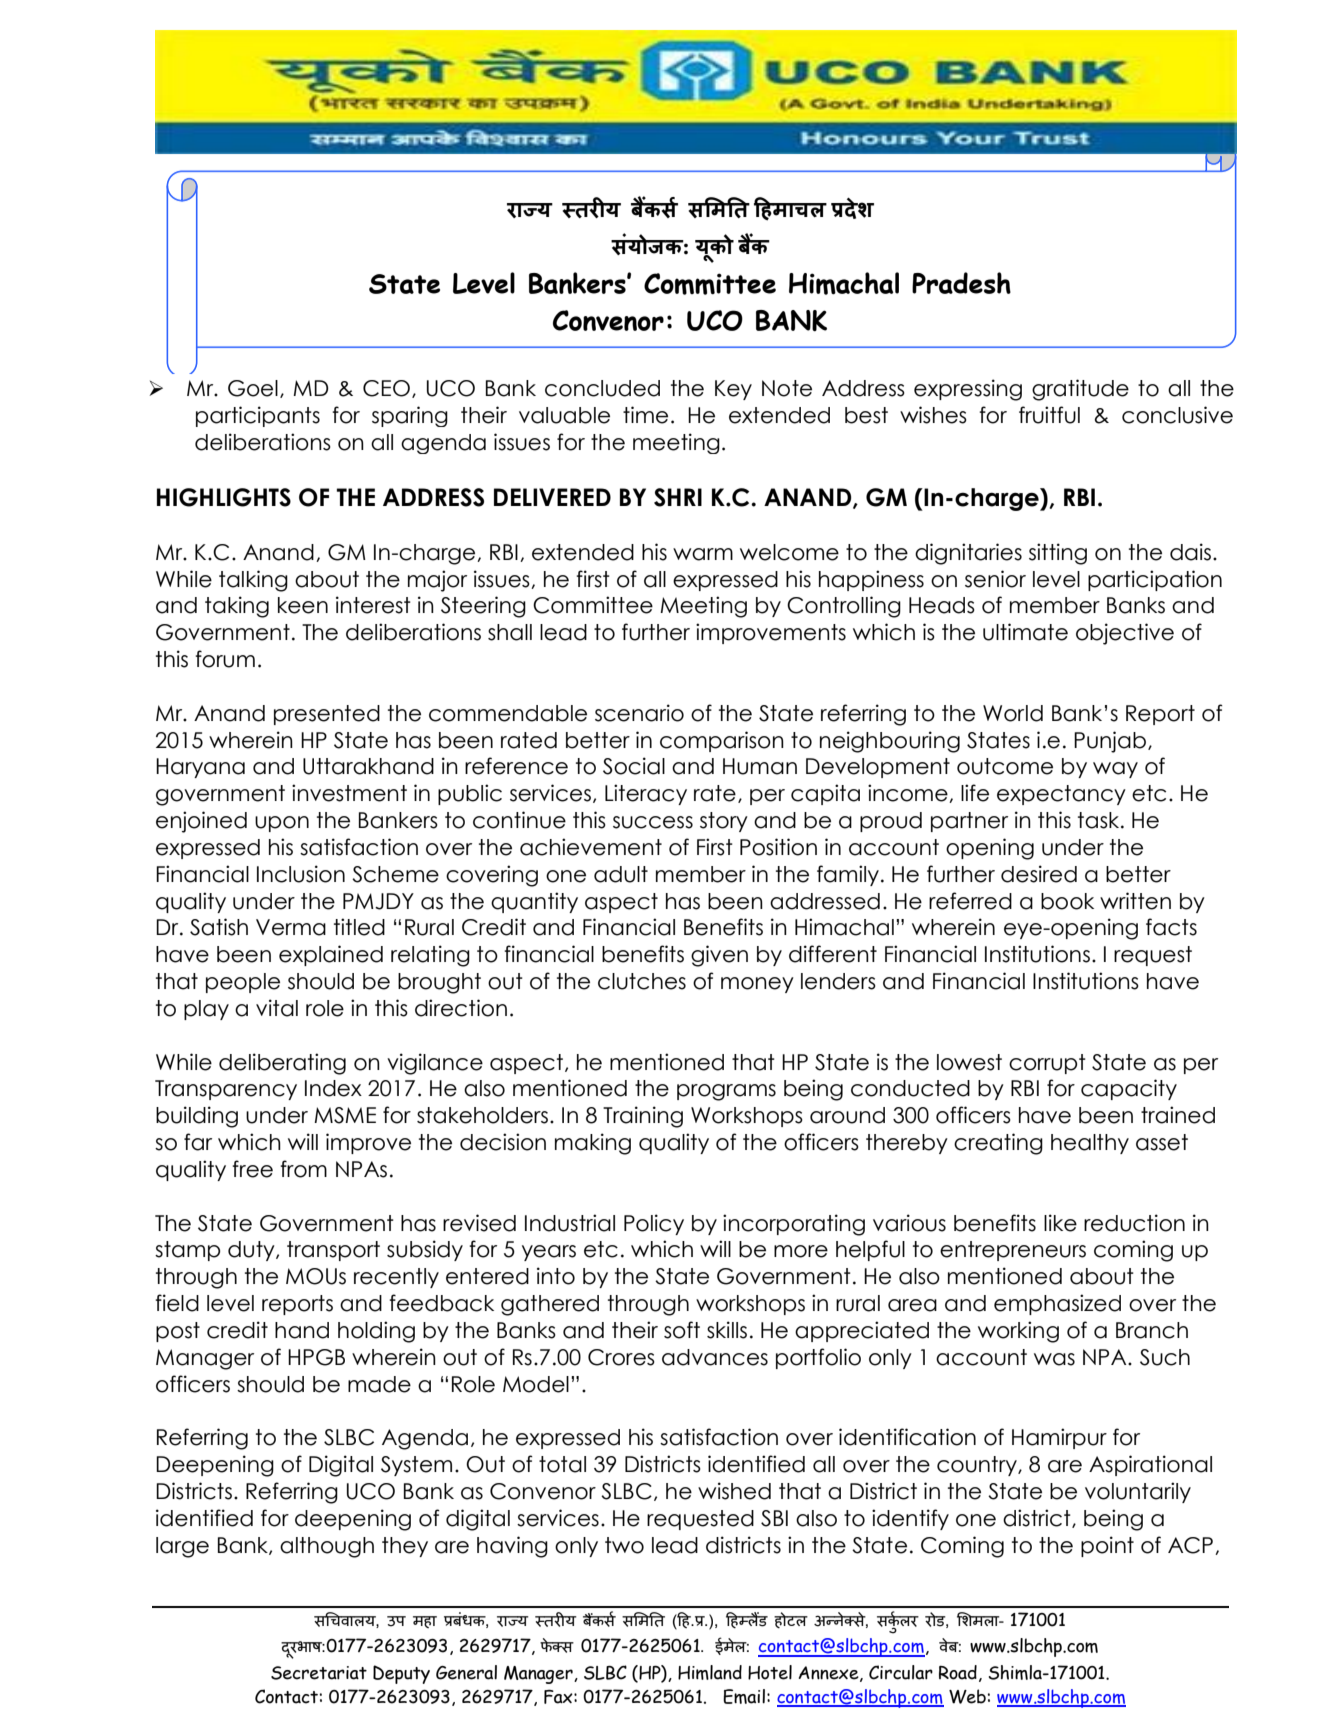 The image size is (1339, 1733). Describe the element at coordinates (253, 388) in the screenshot. I see `Goel` at that location.
